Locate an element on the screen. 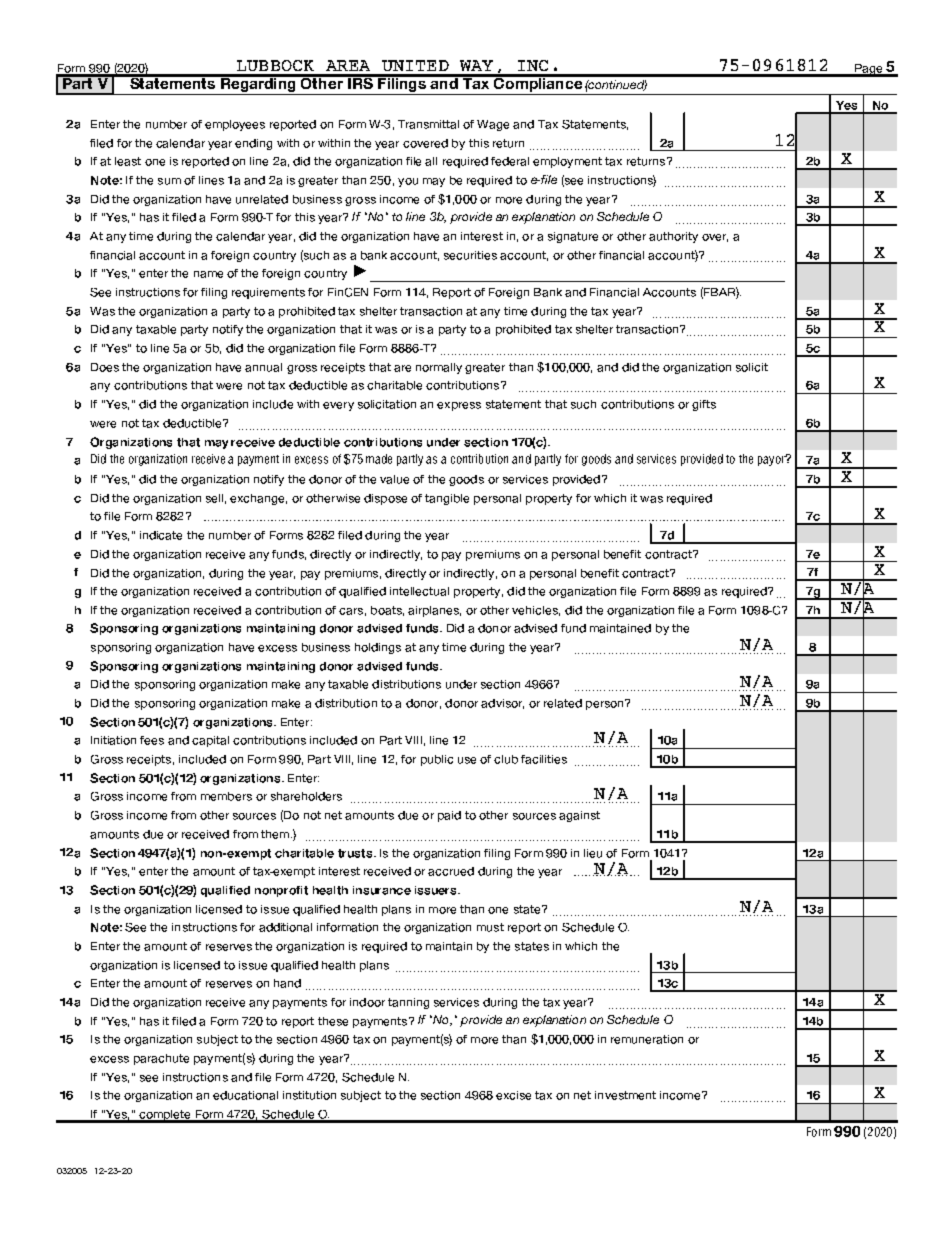 This screenshot has height=1233, width=952. public is located at coordinates (437, 760).
